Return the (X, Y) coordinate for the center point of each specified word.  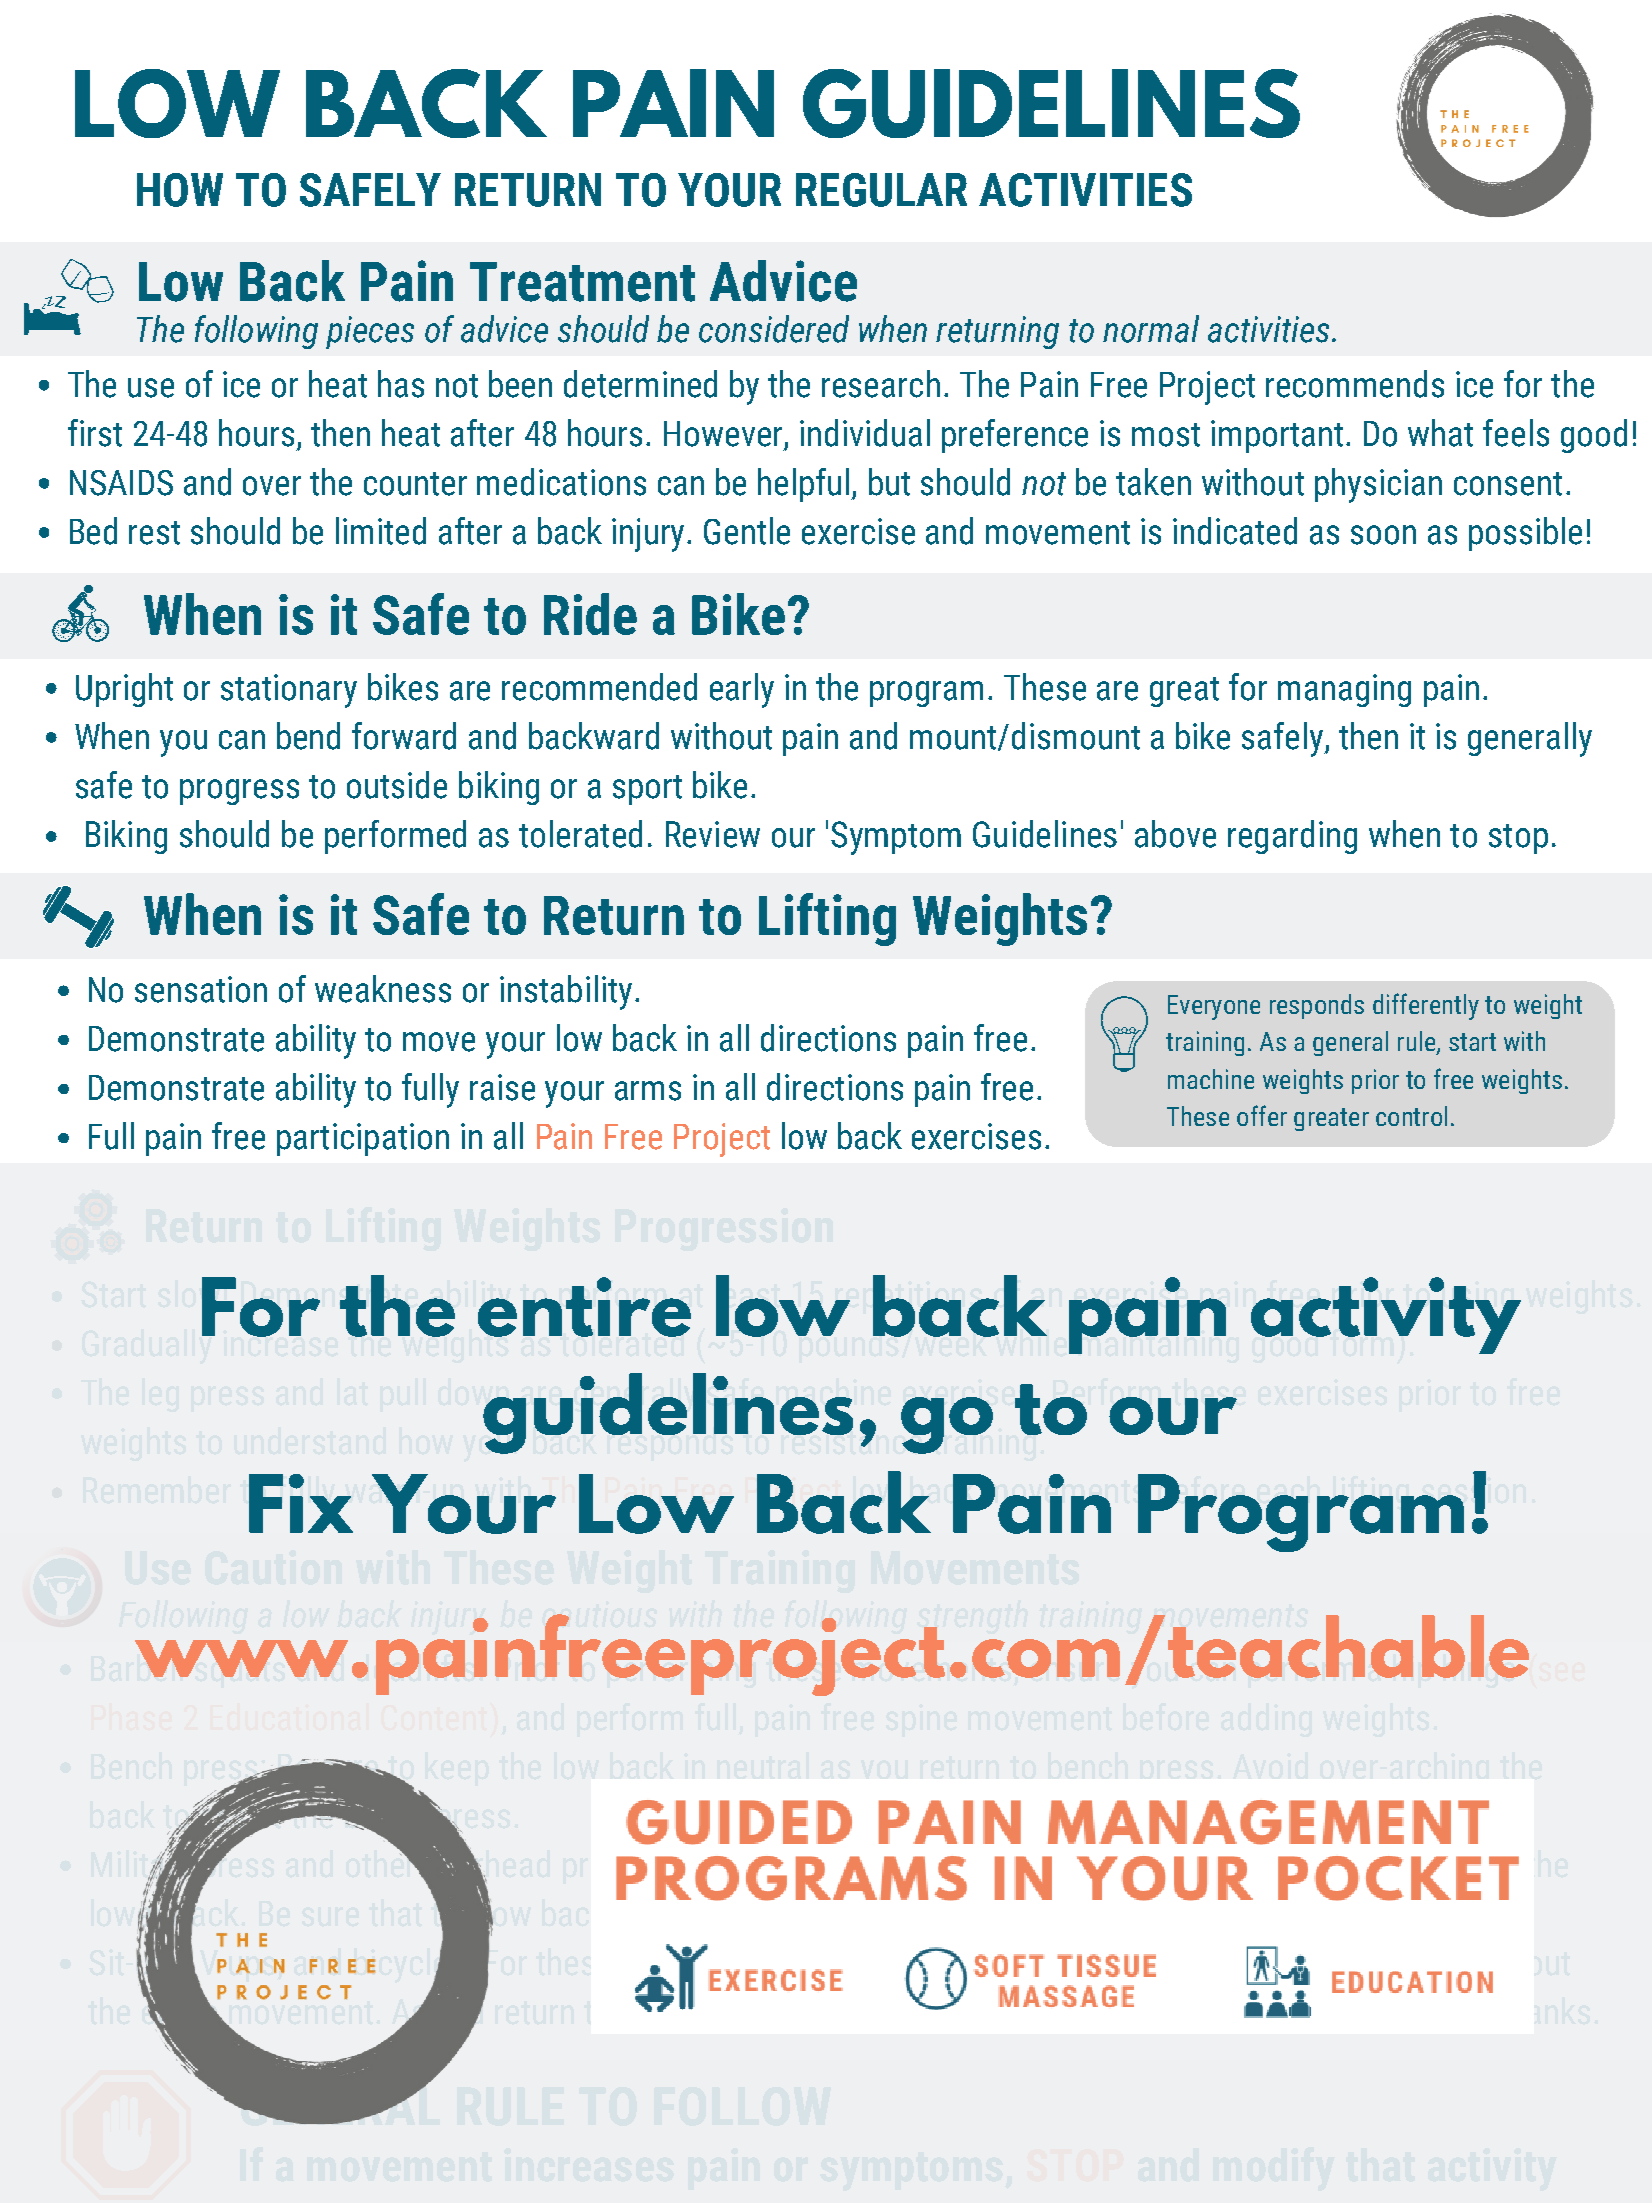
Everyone (1214, 1007)
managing (1344, 690)
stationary (289, 691)
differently (1426, 1006)
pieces (370, 332)
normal (1151, 329)
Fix (301, 1503)
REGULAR (881, 190)
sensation (201, 989)
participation (363, 1139)
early (742, 690)
